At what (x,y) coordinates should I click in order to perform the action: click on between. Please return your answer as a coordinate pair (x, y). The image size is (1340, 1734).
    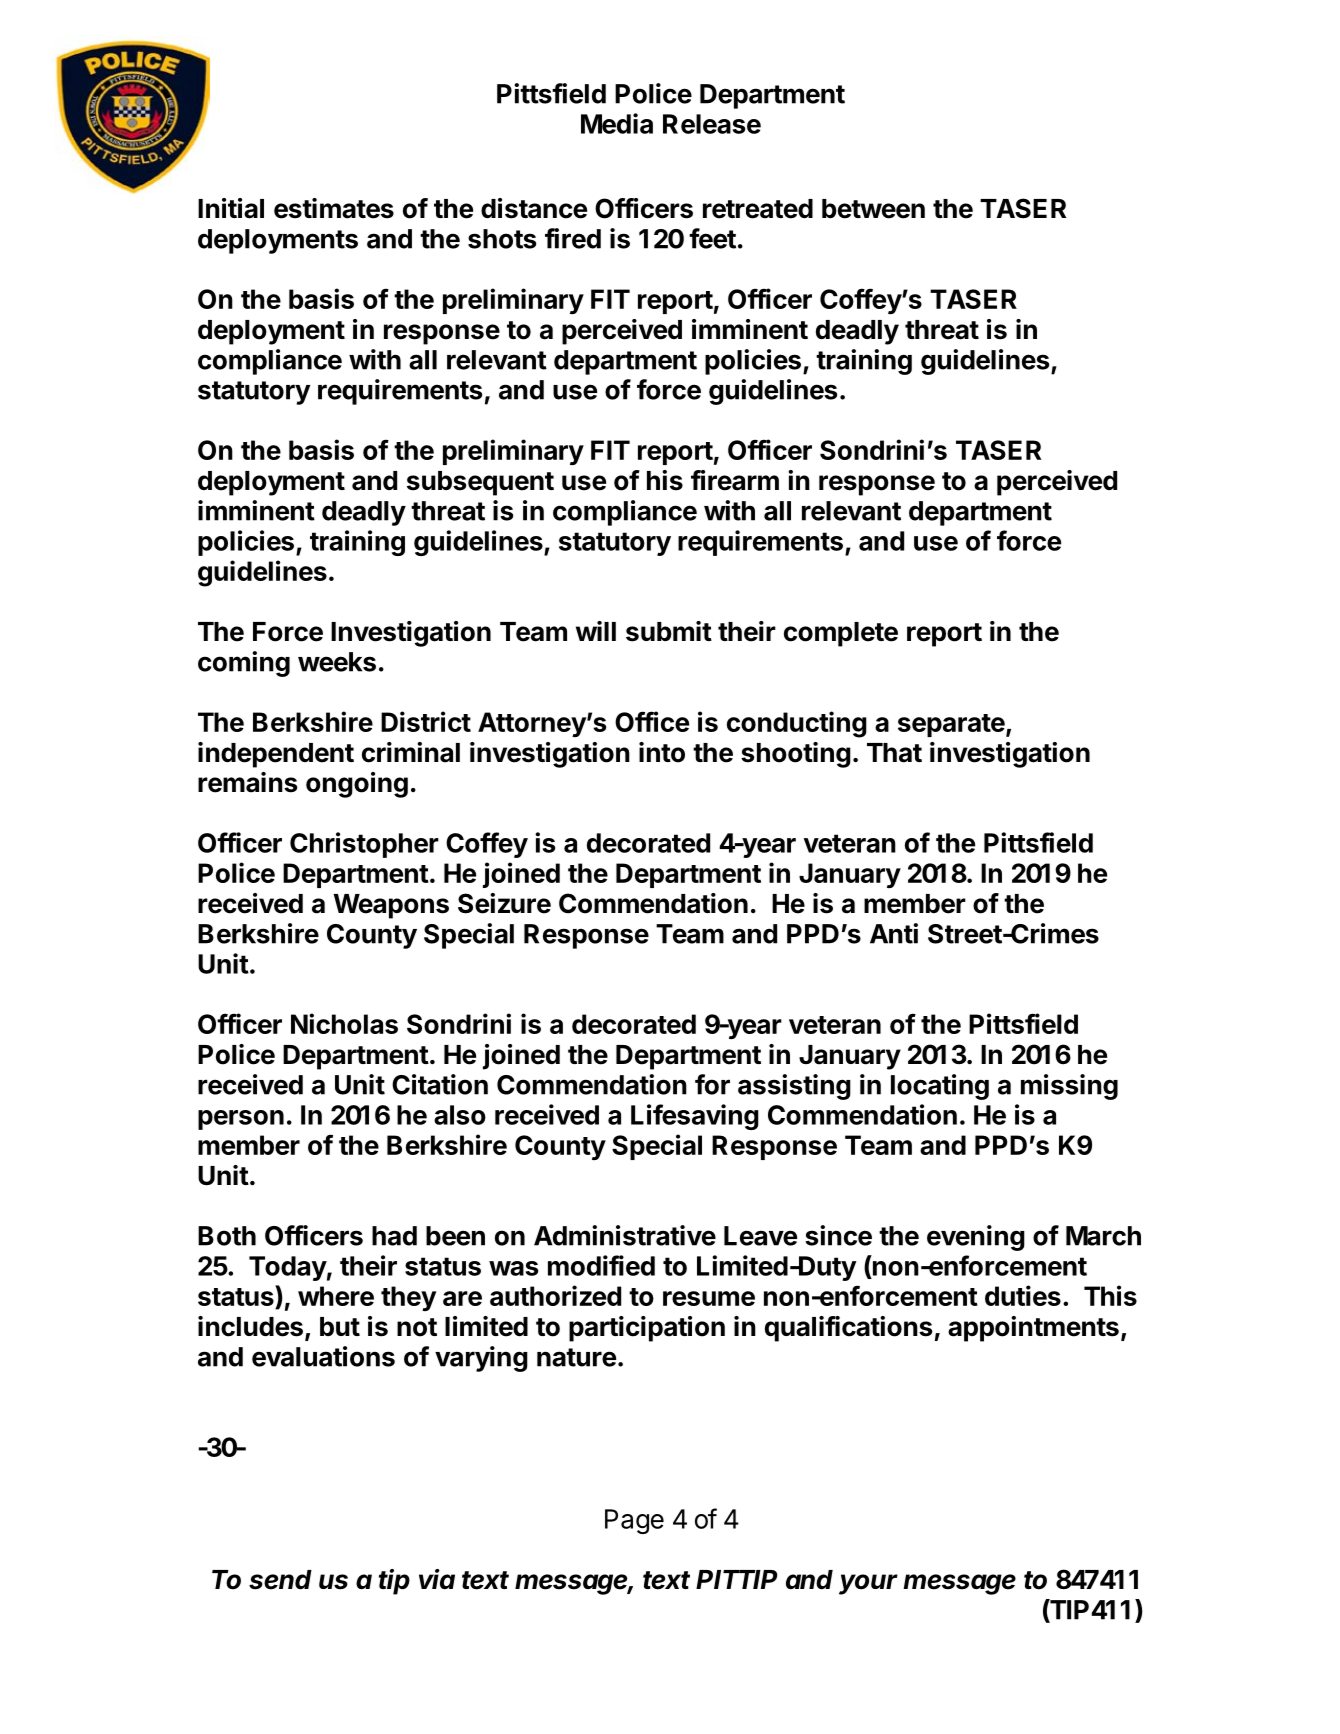
    Looking at the image, I should click on (873, 209).
